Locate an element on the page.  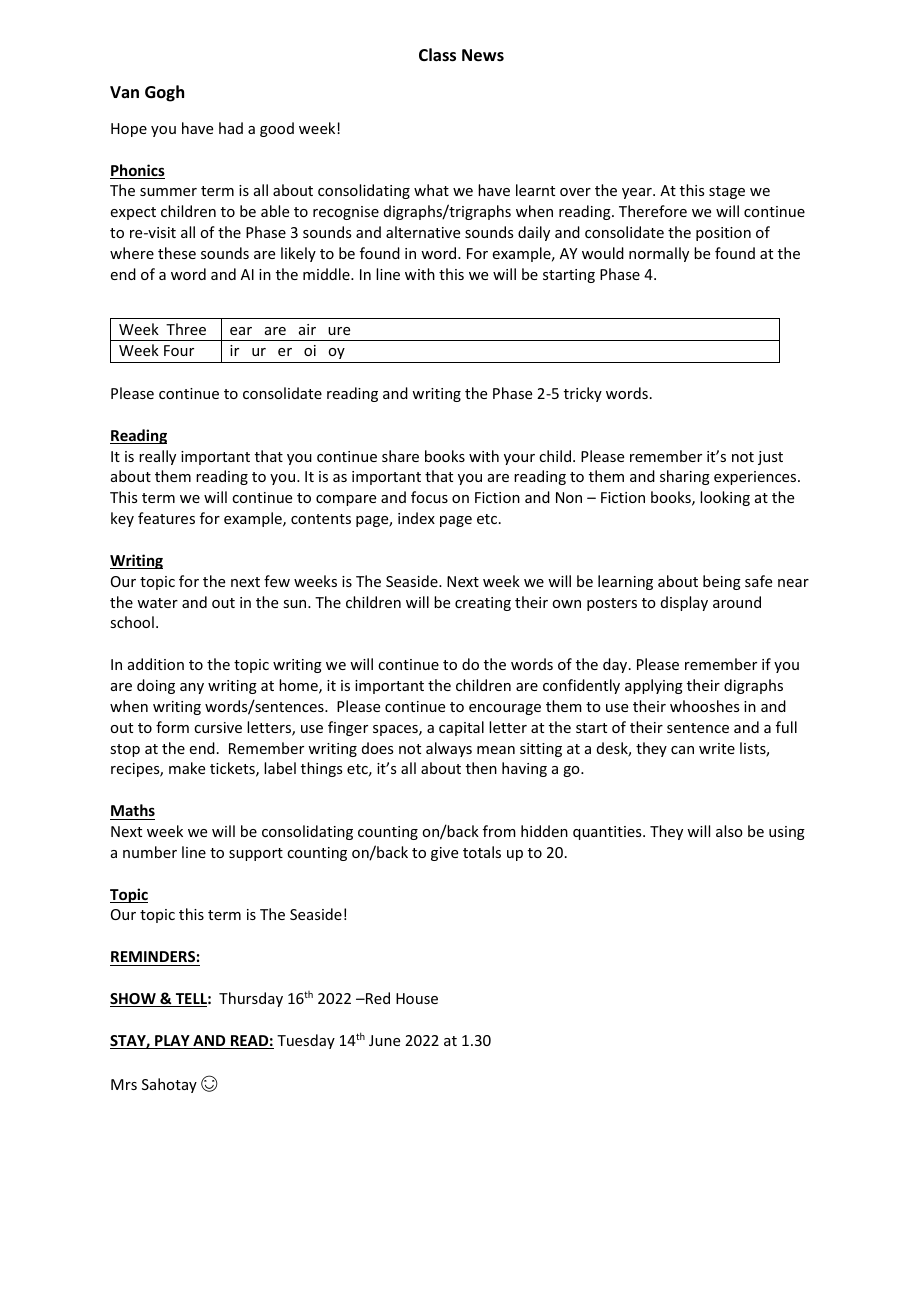
these is located at coordinates (177, 253).
